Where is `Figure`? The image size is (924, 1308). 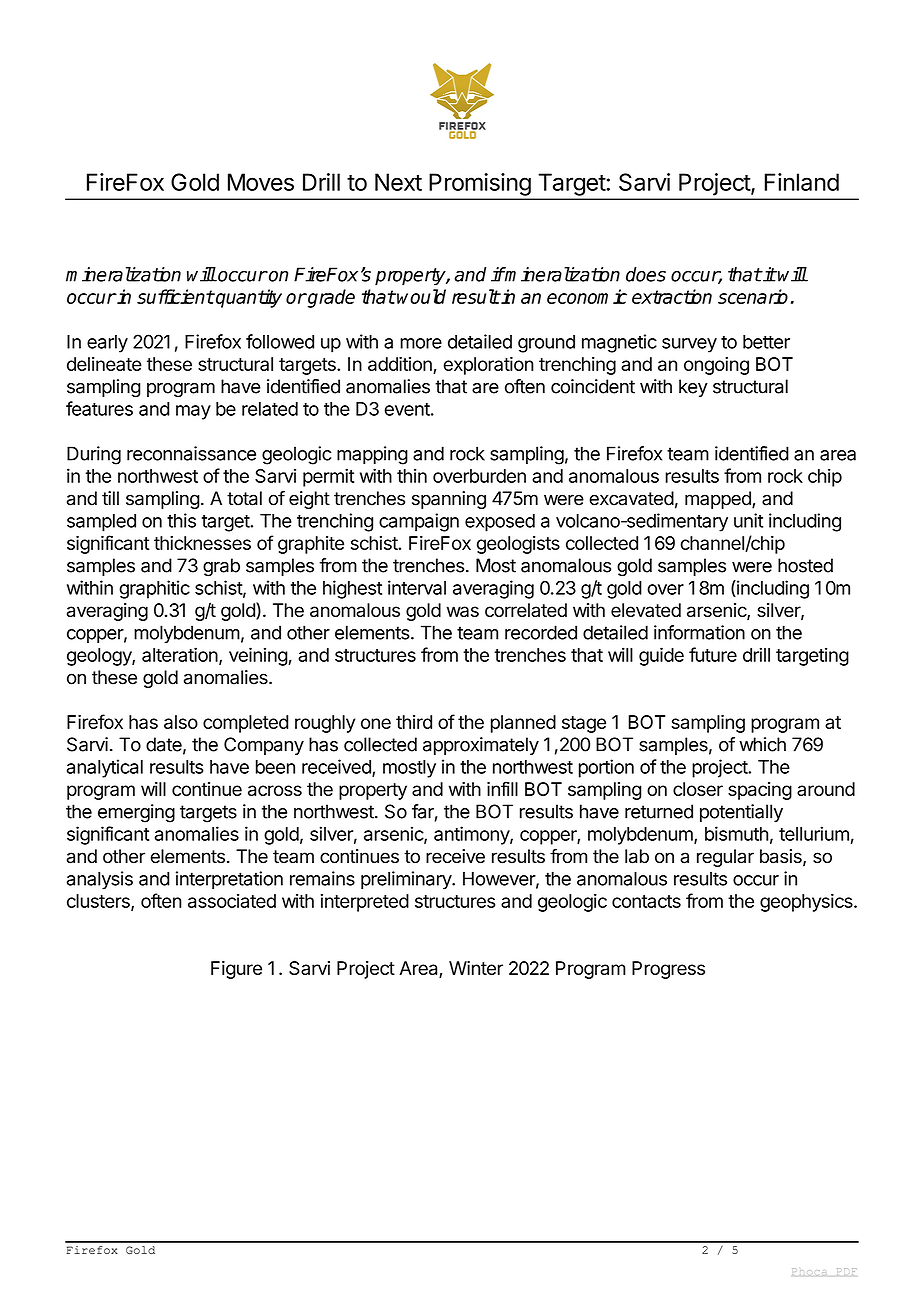 Figure is located at coordinates (236, 970).
